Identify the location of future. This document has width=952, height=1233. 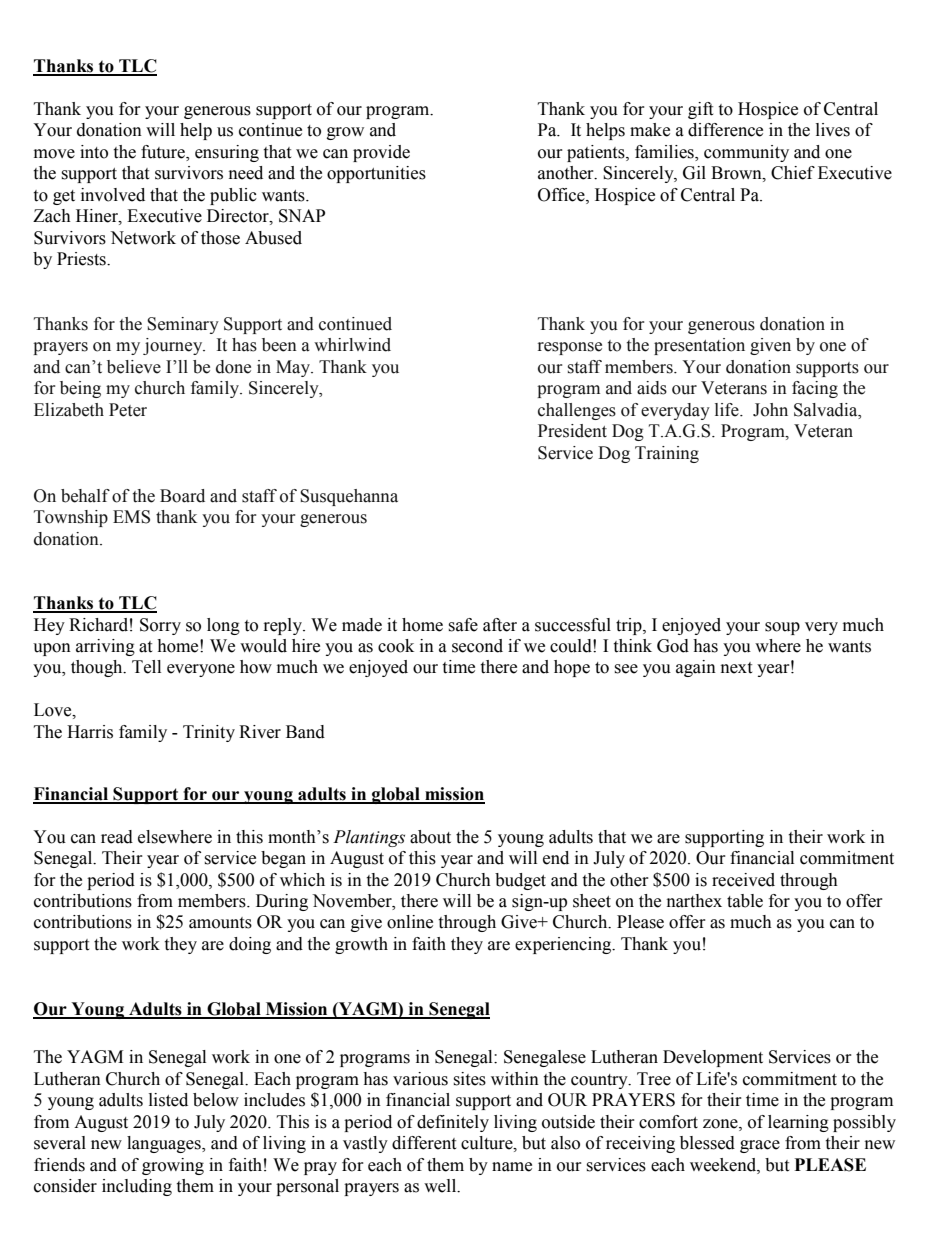
(164, 153).
